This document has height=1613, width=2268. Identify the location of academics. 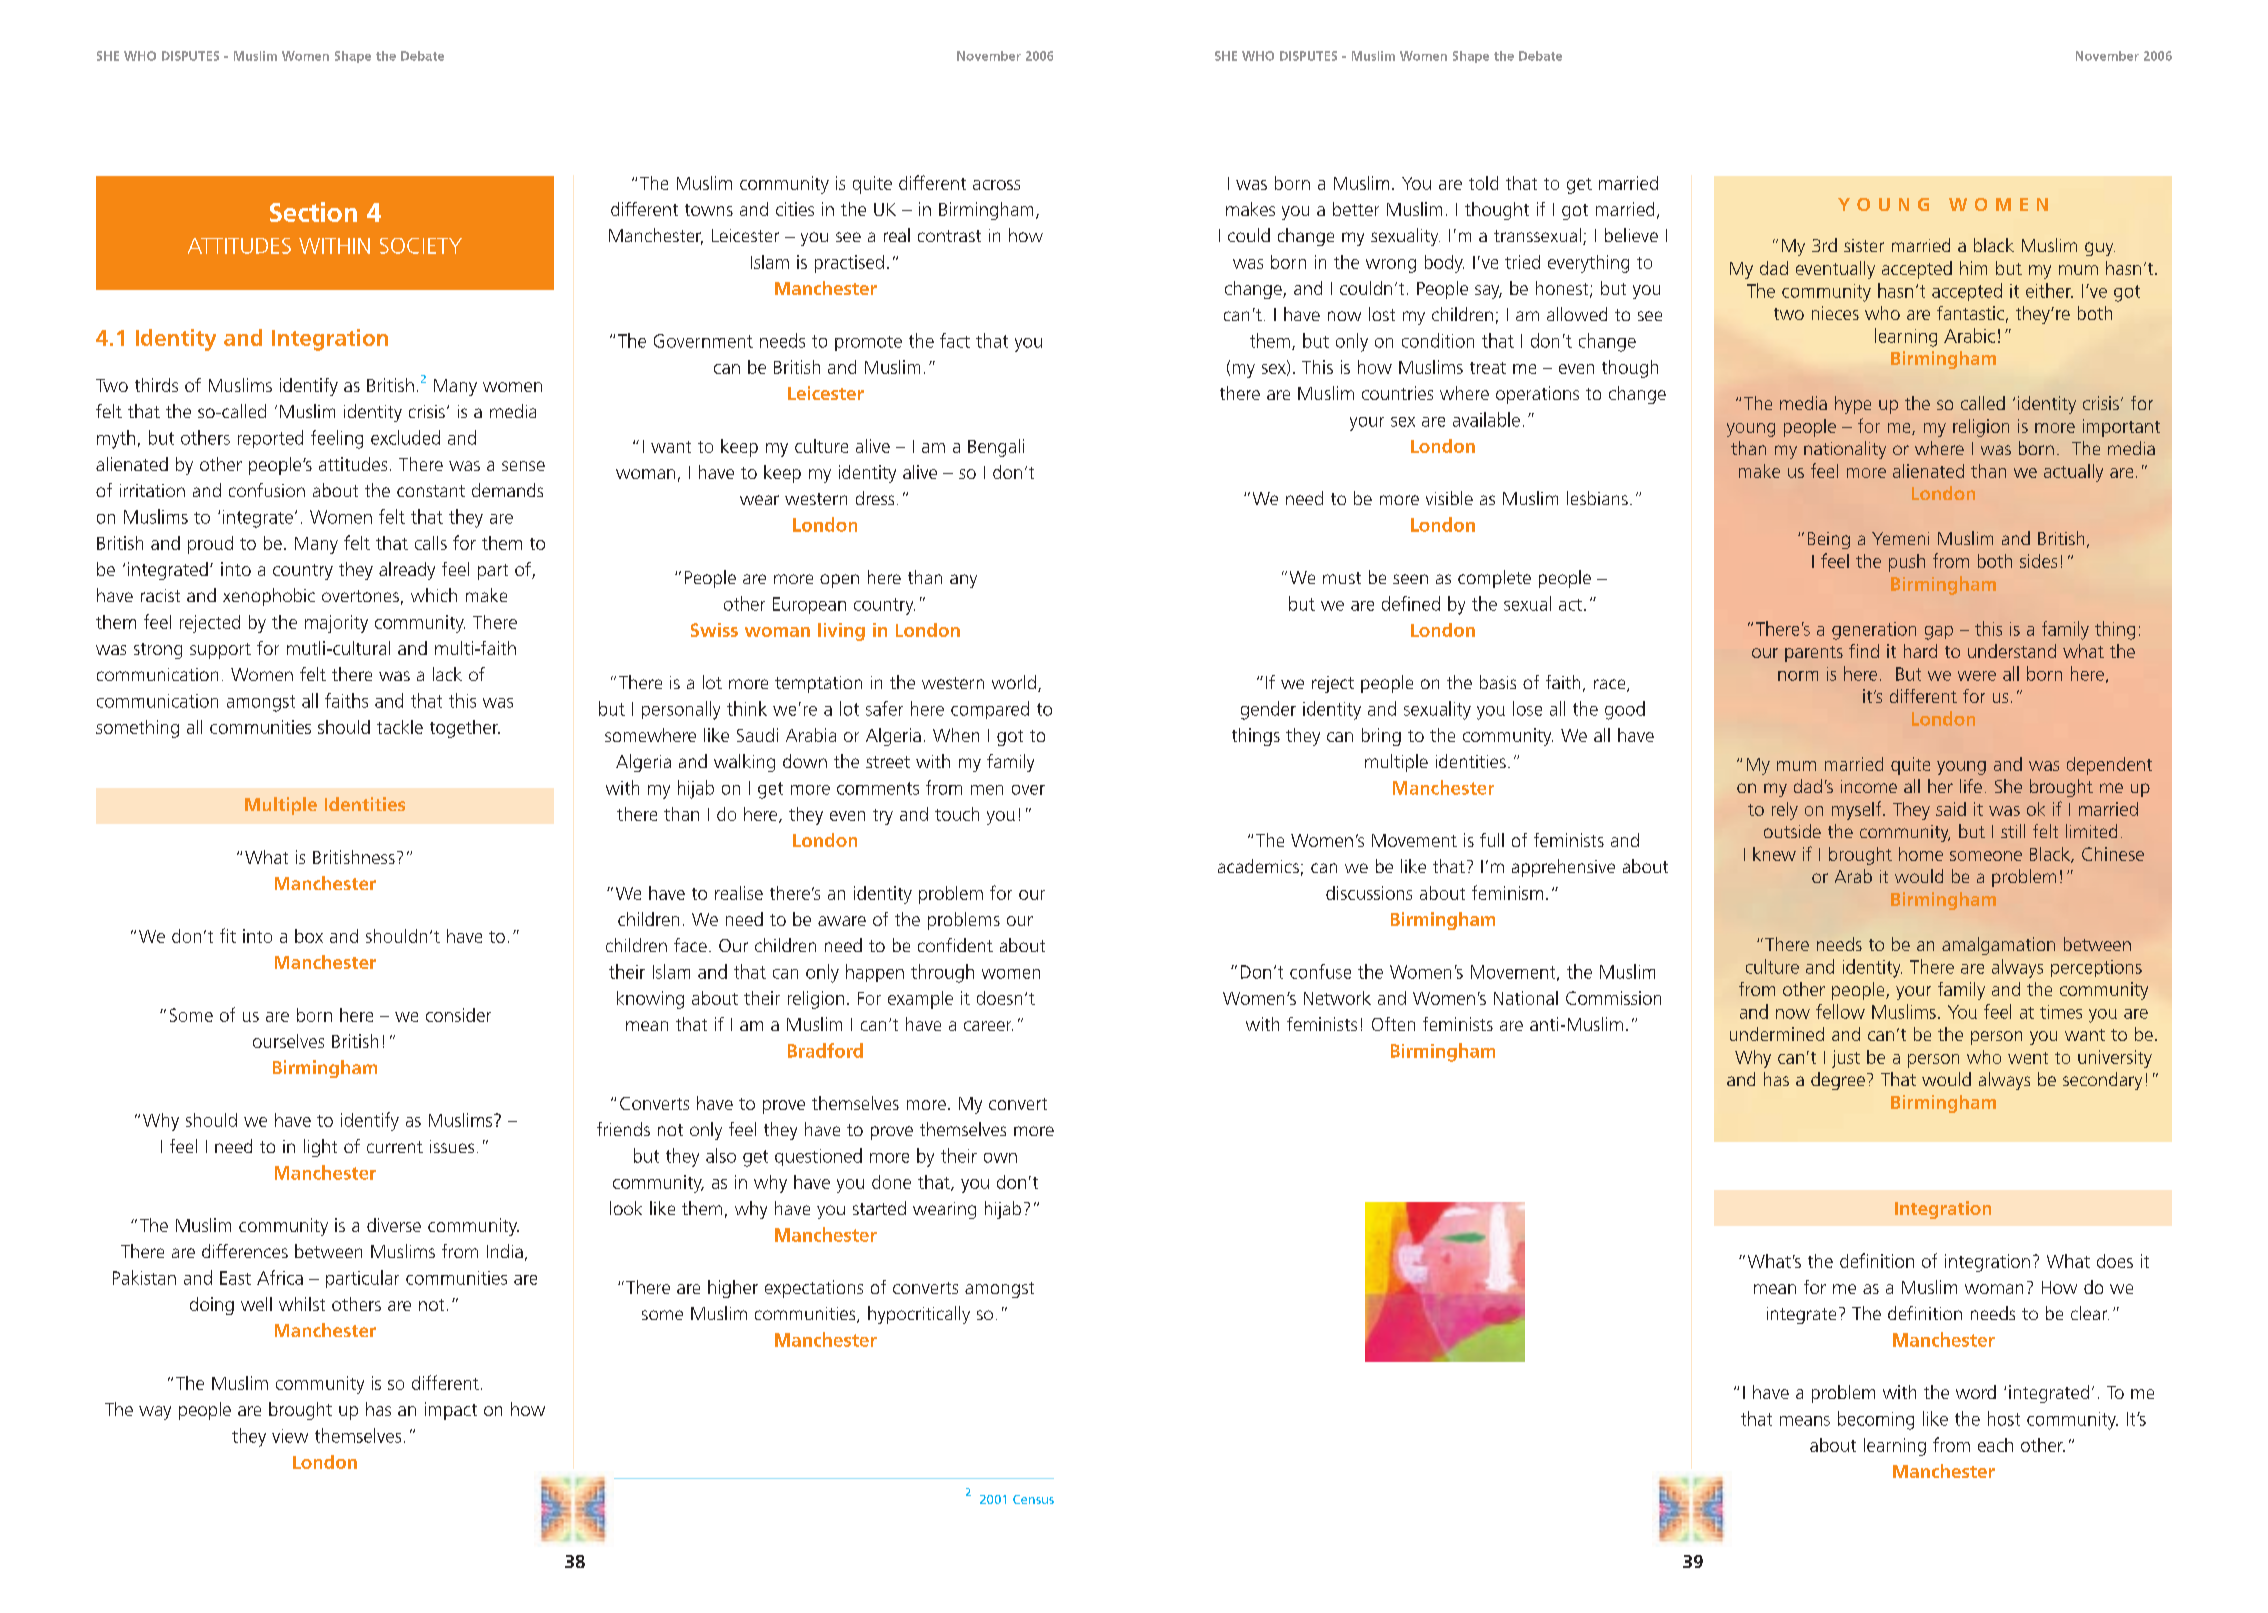
(1258, 866).
